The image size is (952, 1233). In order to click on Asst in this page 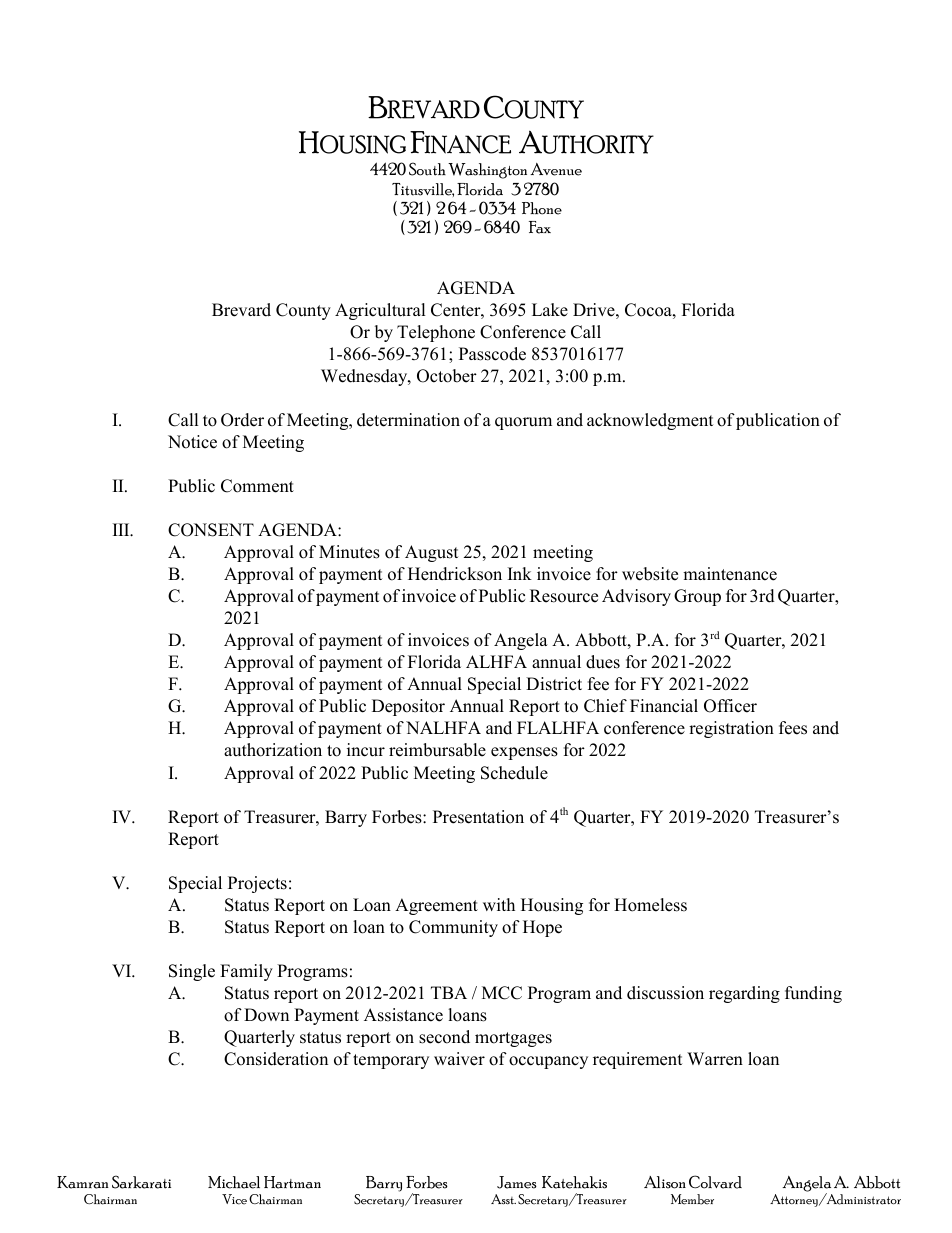, I will do `click(503, 1199)`.
